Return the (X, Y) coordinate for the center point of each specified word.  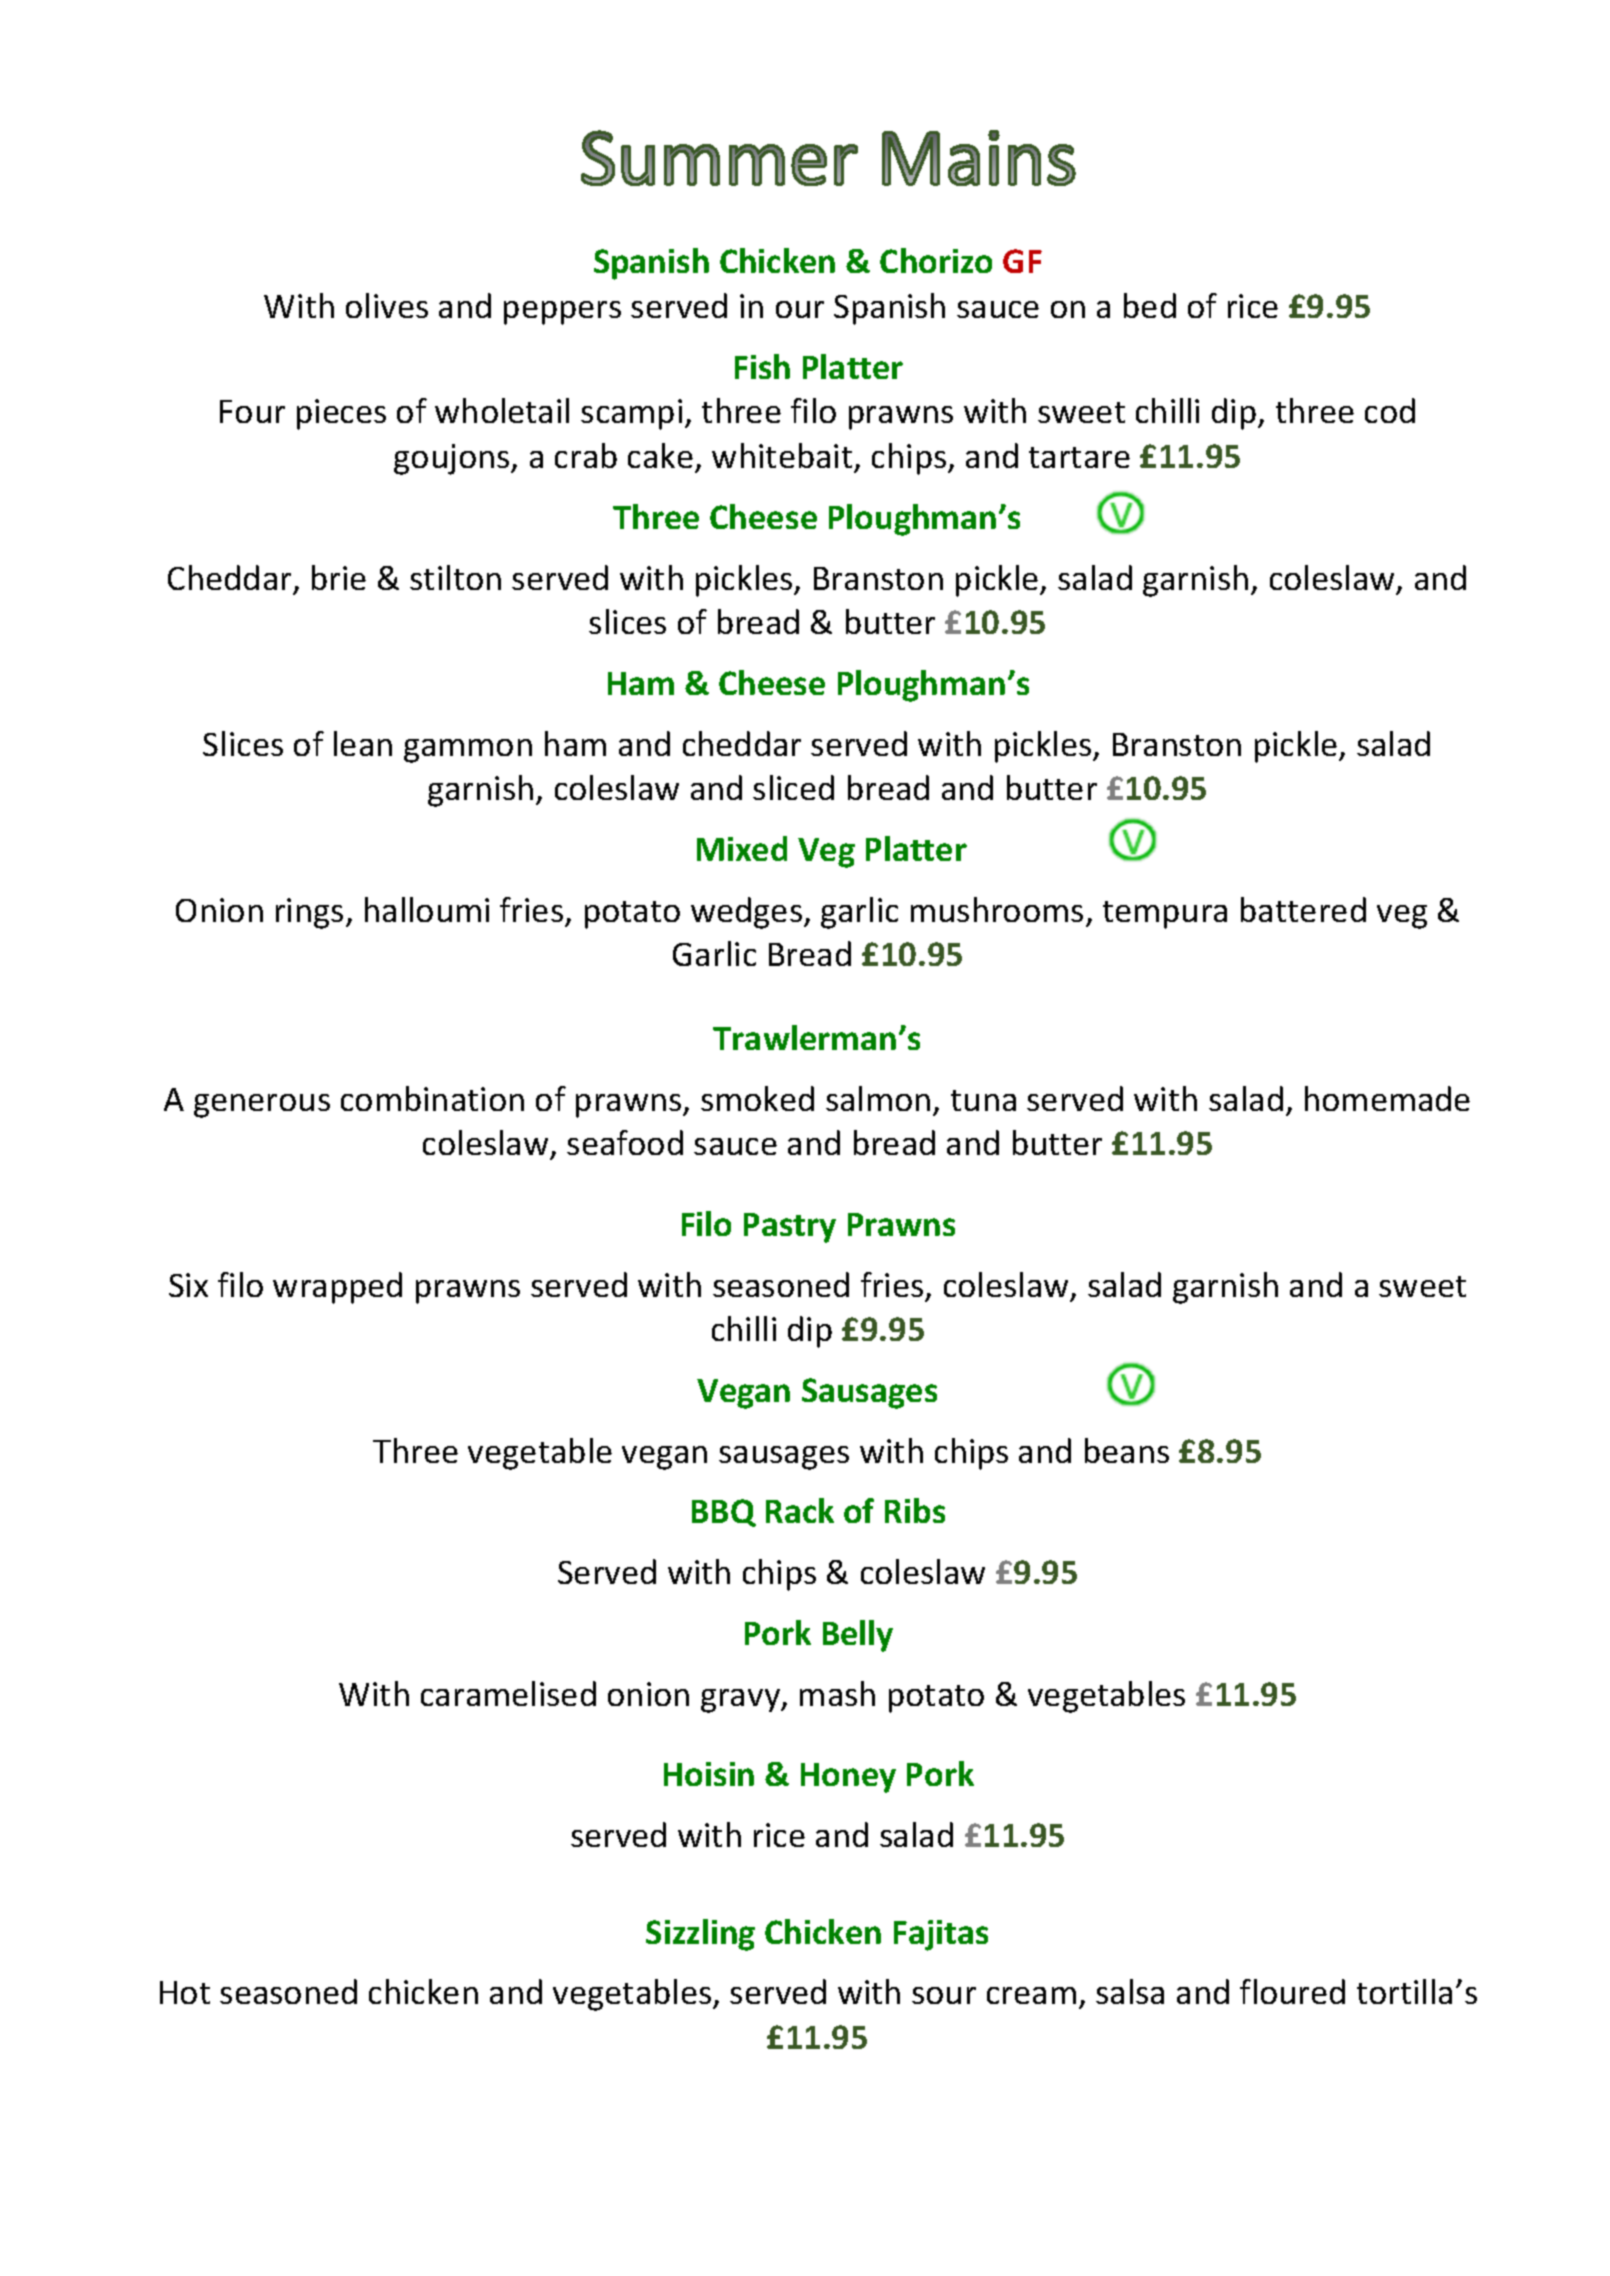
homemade (1387, 1098)
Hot (185, 1992)
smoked (757, 1098)
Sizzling (700, 1935)
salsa (1130, 1991)
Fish (762, 366)
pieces (341, 414)
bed (1150, 305)
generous (262, 1106)
